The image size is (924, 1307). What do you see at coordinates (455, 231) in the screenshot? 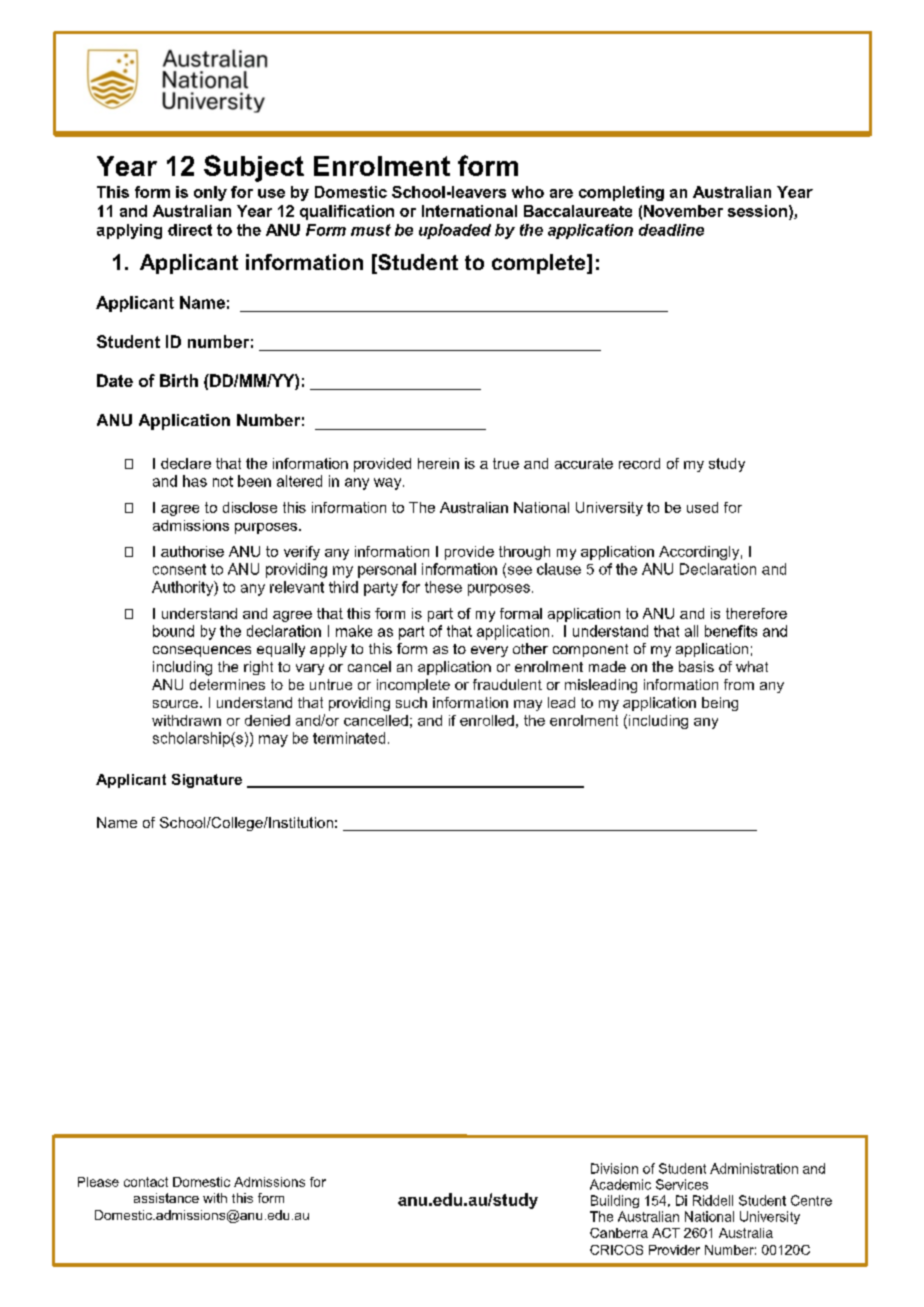
I see `uploaded` at bounding box center [455, 231].
